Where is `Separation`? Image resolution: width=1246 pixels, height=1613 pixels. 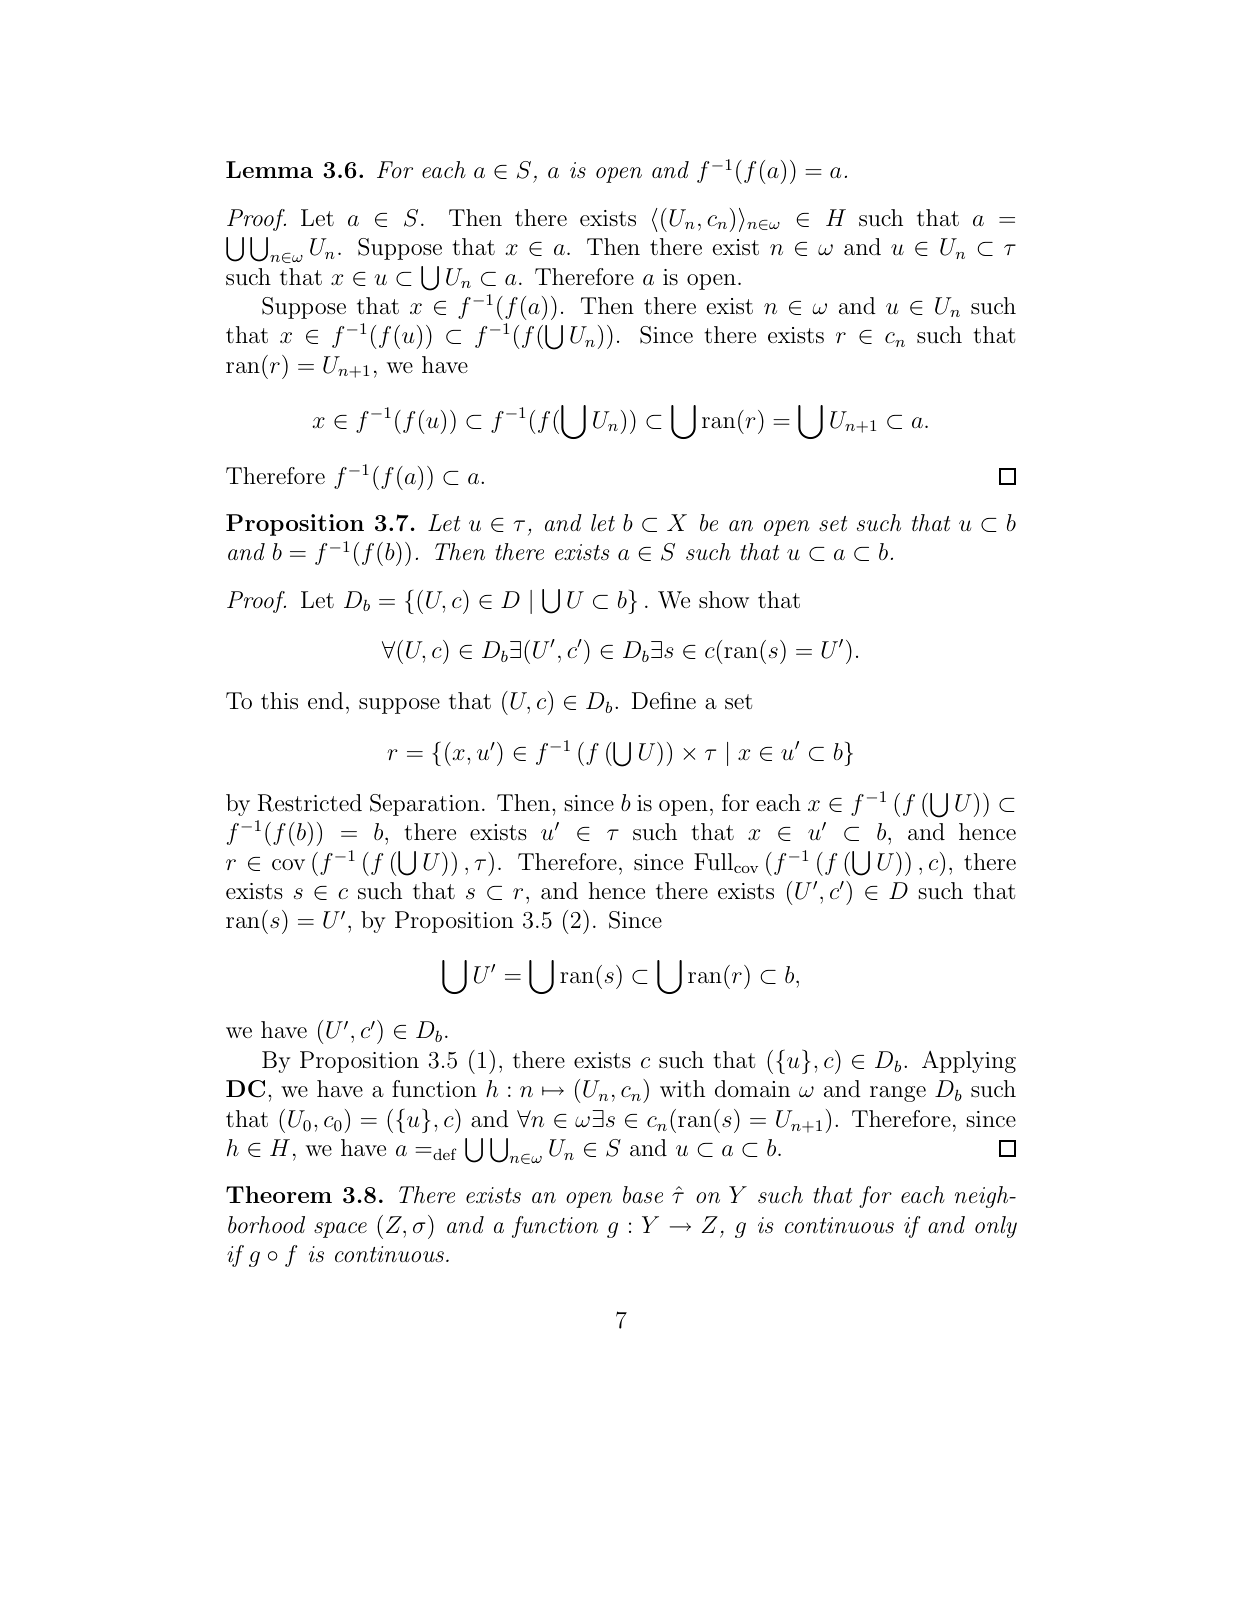
Separation is located at coordinates (425, 805).
